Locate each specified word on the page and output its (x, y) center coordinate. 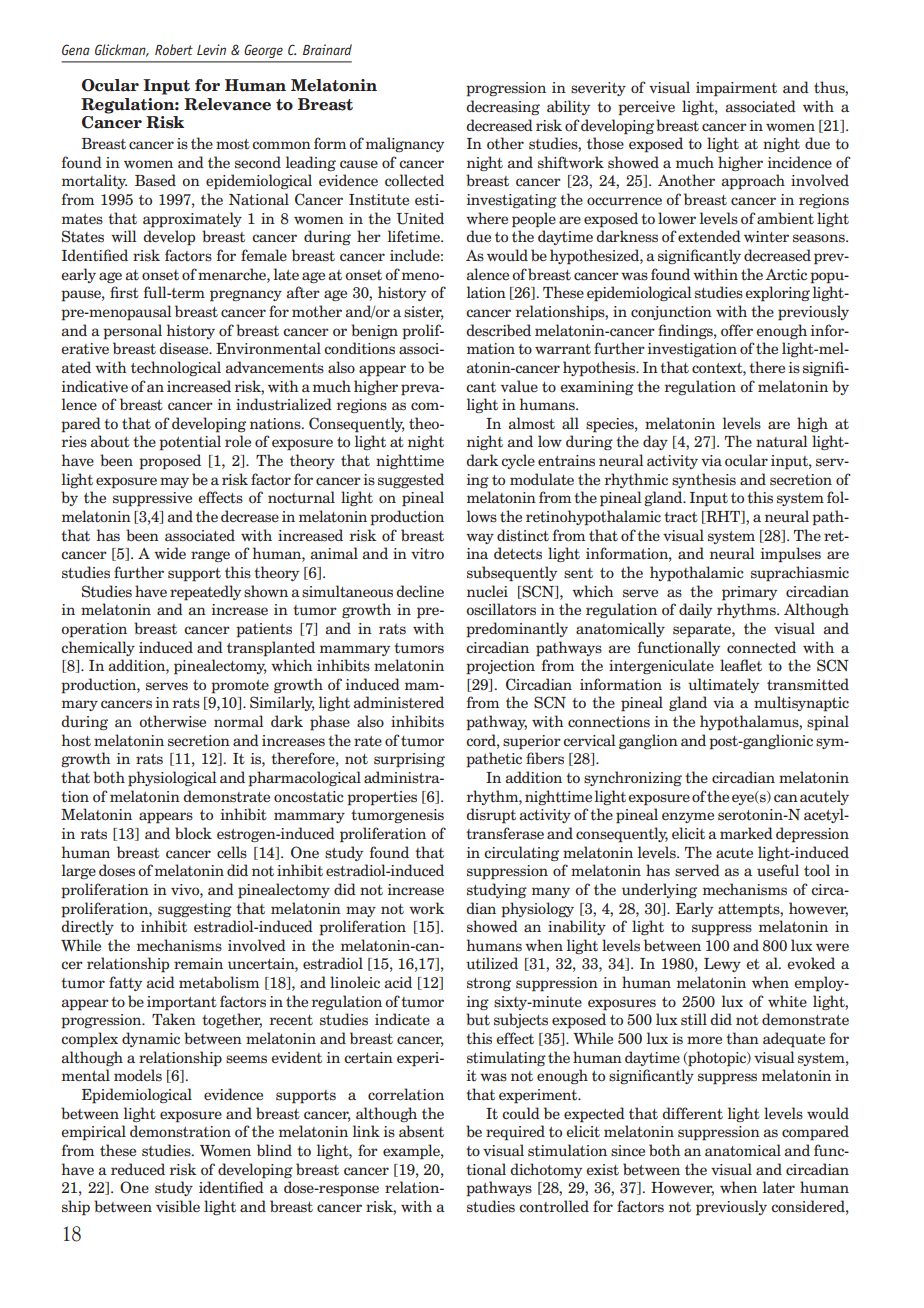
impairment (736, 89)
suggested (411, 480)
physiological (172, 779)
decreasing (503, 107)
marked (746, 833)
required (515, 1133)
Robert (174, 49)
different (692, 1113)
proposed (170, 462)
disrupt (491, 816)
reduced (138, 1169)
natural (782, 441)
